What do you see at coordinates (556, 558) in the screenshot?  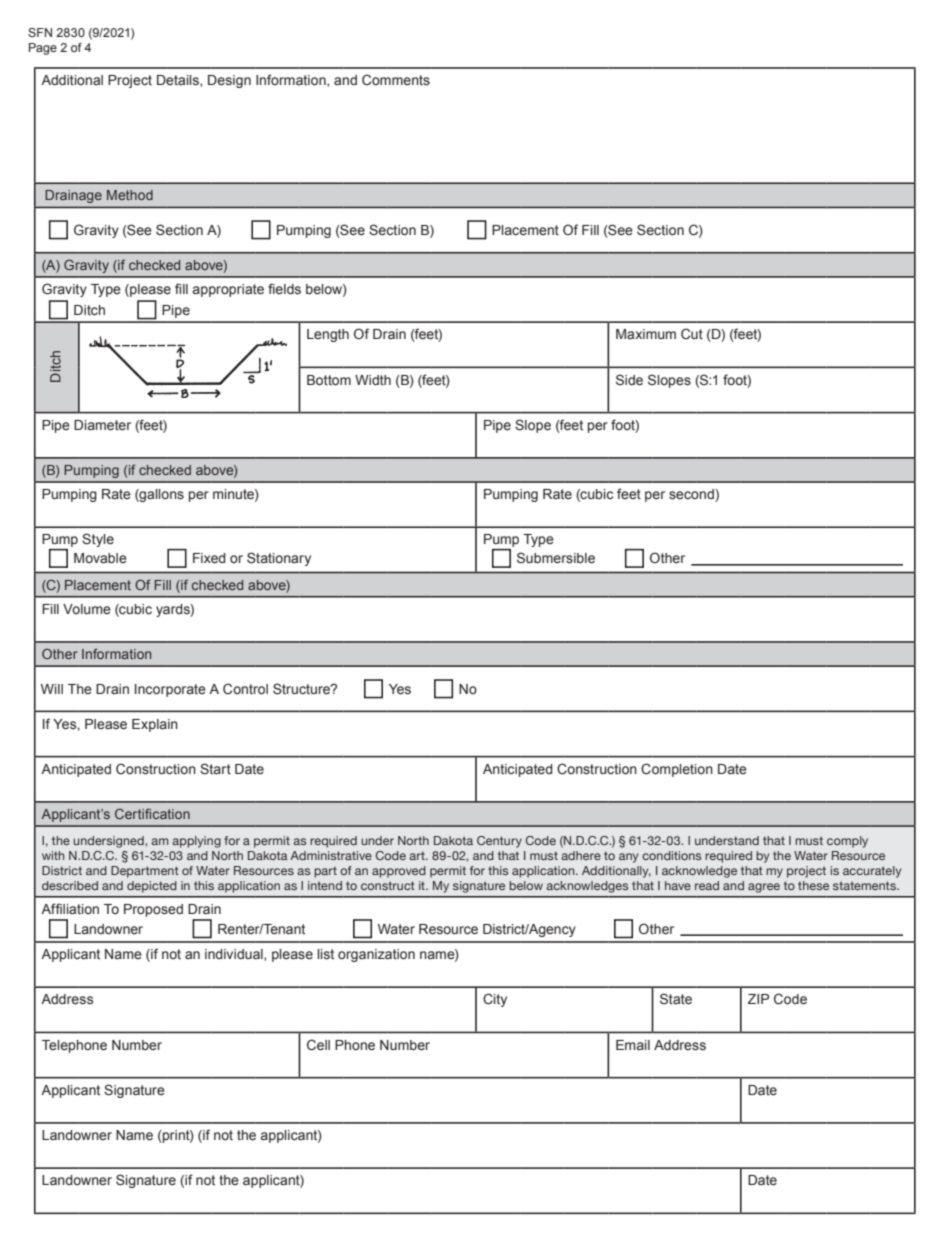 I see `Submersible` at bounding box center [556, 558].
